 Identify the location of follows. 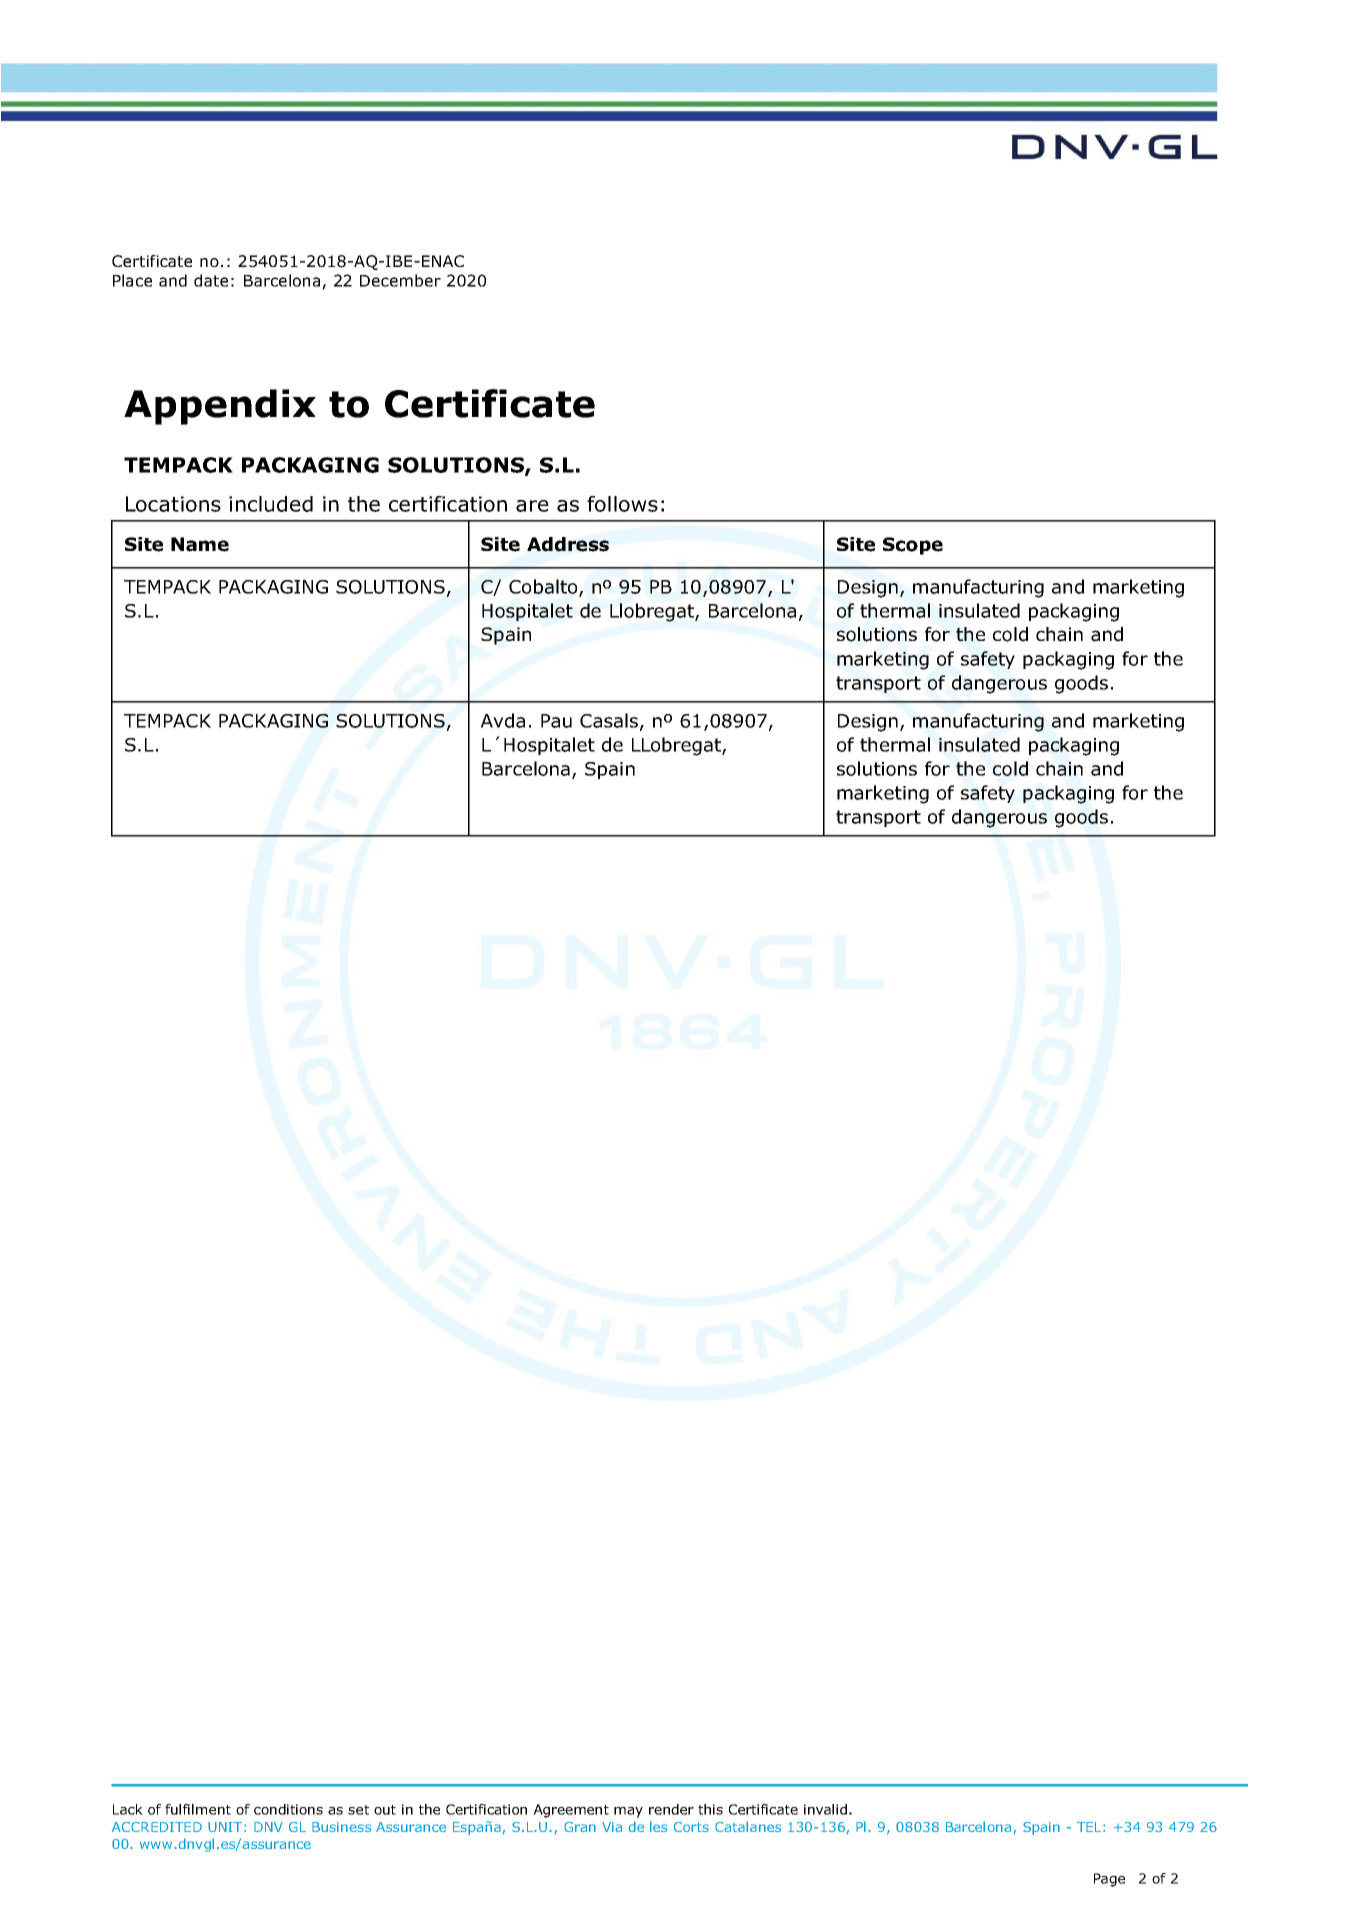
(622, 504).
